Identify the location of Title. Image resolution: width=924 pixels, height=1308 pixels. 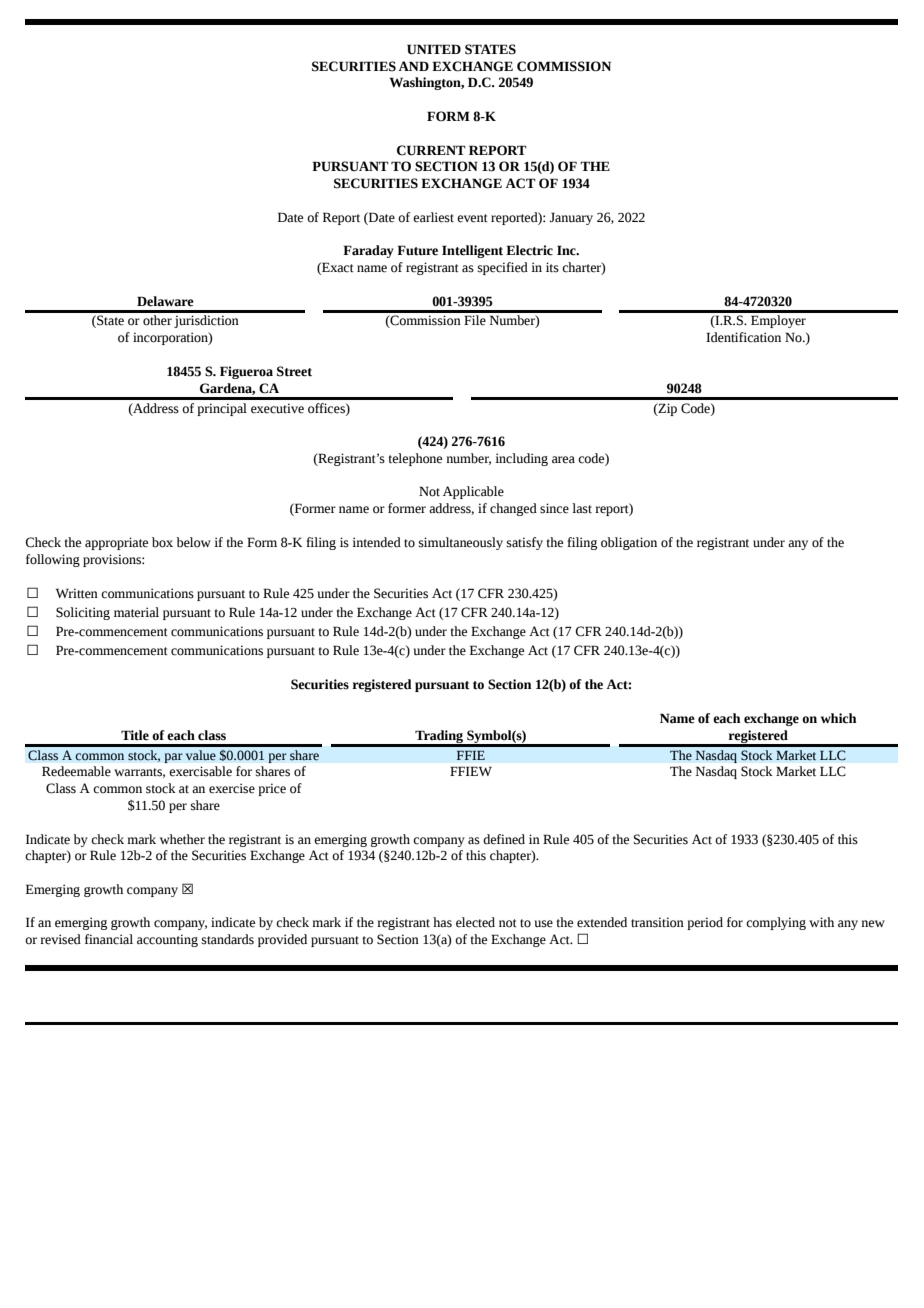
(135, 735).
